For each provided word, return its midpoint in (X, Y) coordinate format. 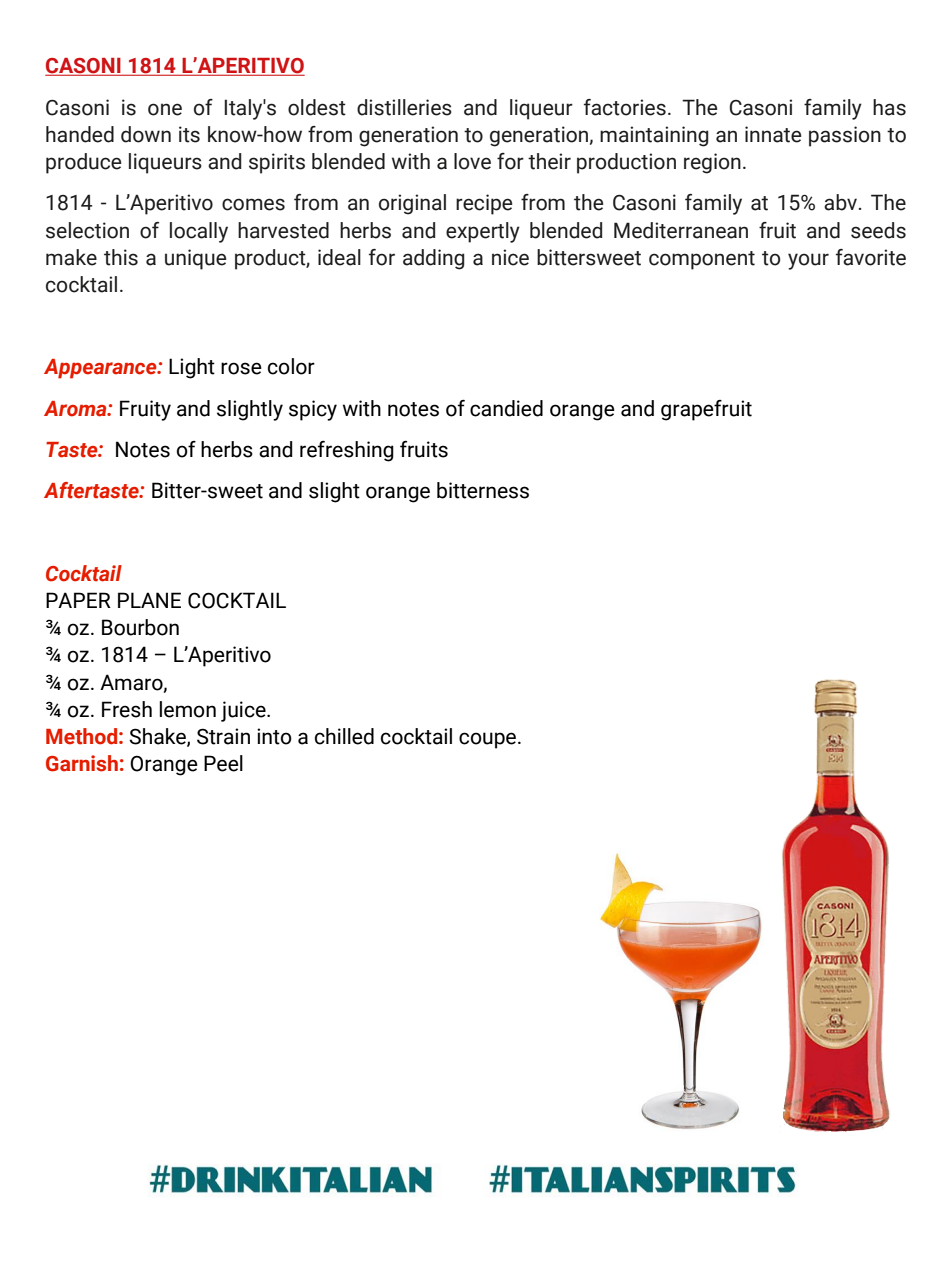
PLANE (149, 600)
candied (506, 408)
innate (773, 134)
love (472, 161)
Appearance (101, 369)
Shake (158, 737)
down (146, 134)
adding (434, 259)
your (808, 261)
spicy (313, 410)
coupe (487, 740)
